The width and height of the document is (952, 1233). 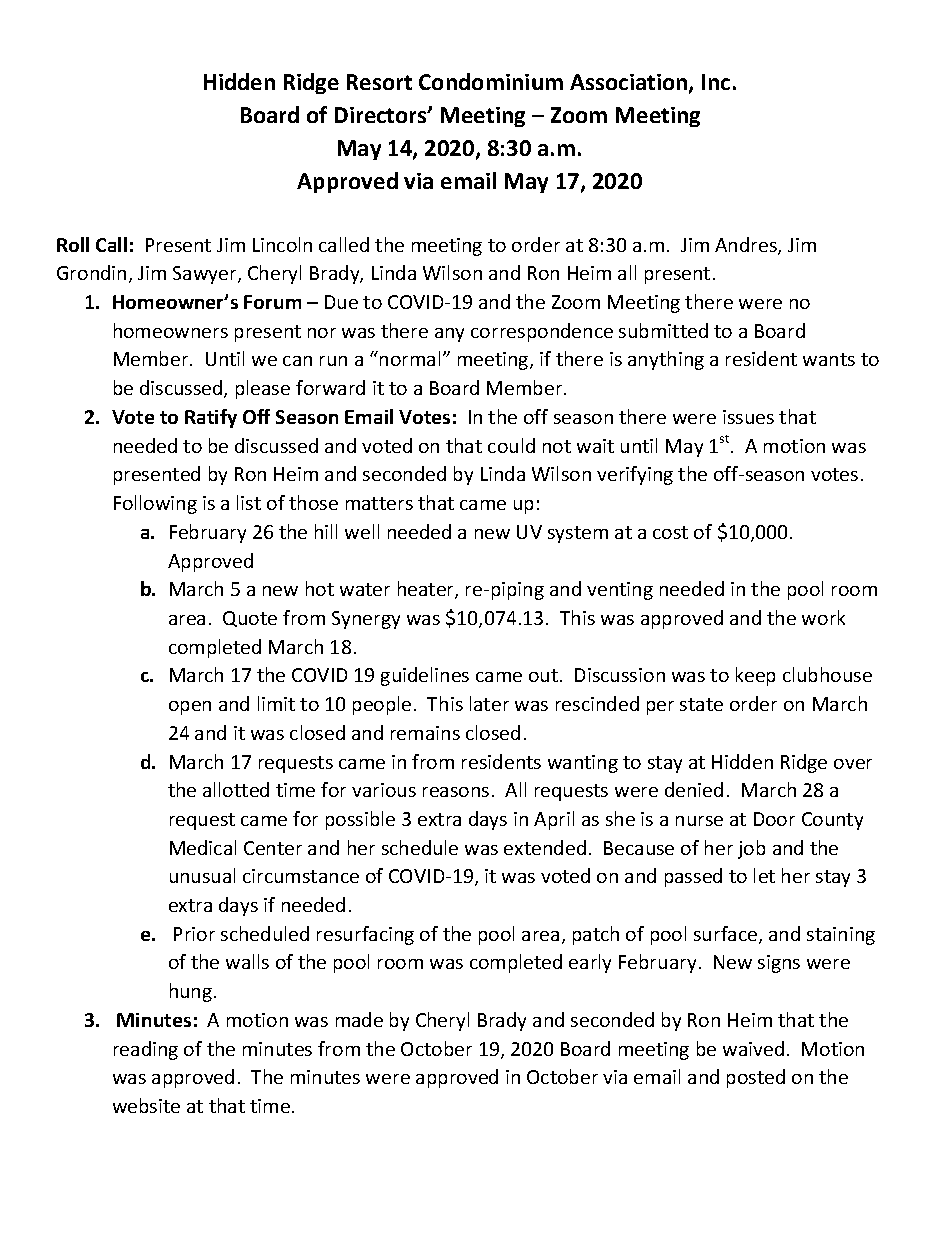 I want to click on made, so click(x=359, y=1019).
